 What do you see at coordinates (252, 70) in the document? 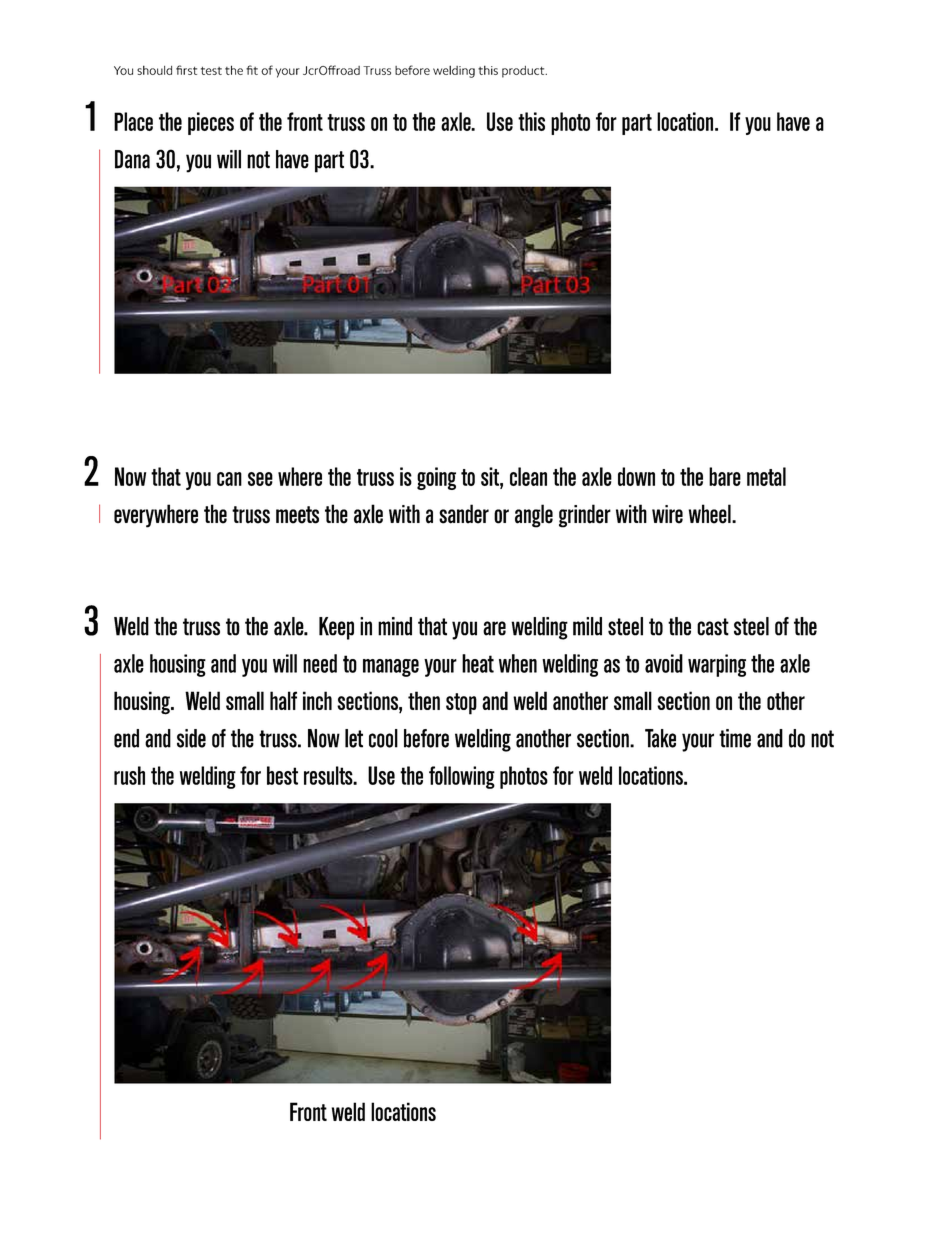
I see `fit` at bounding box center [252, 70].
